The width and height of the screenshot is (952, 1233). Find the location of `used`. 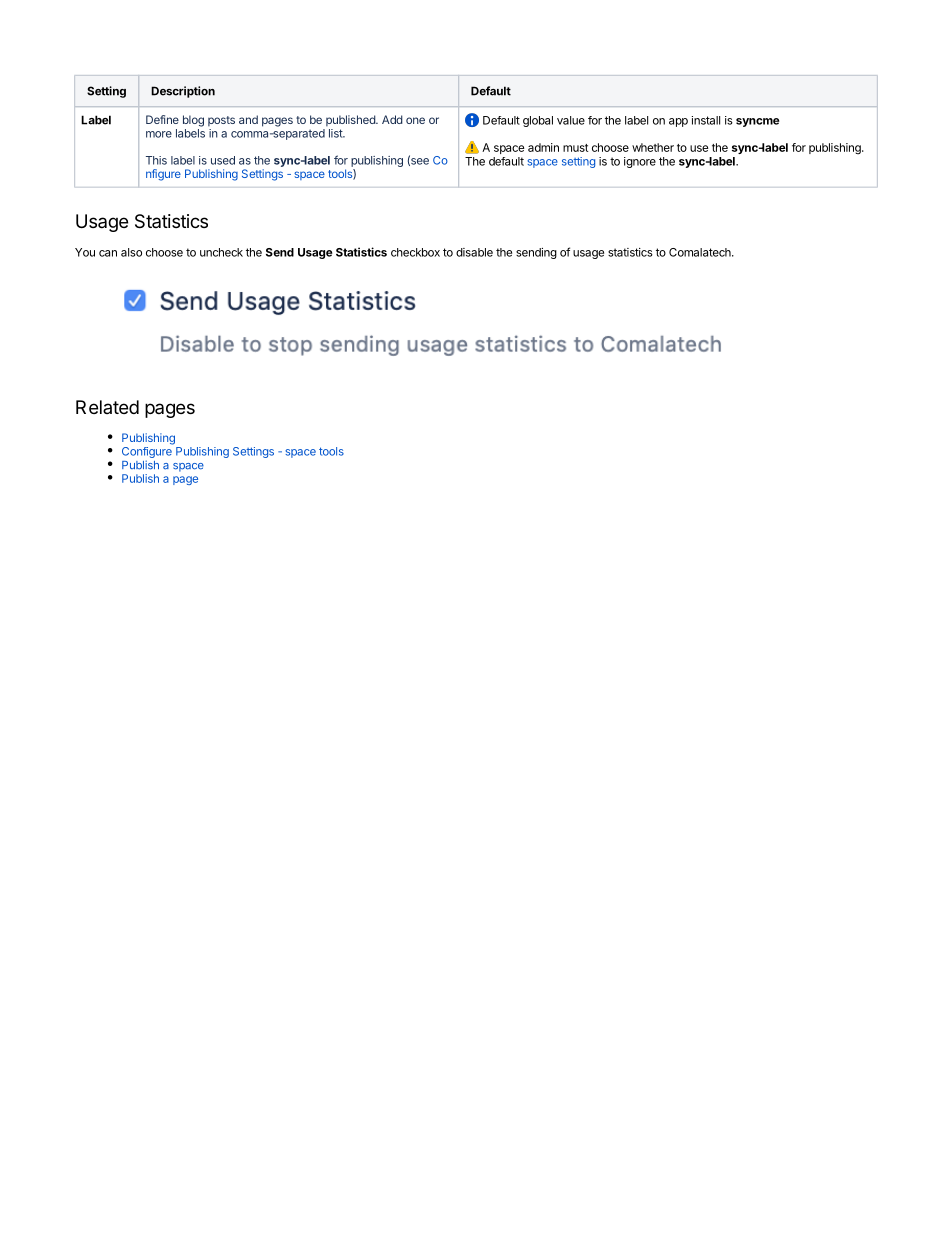

used is located at coordinates (223, 160).
